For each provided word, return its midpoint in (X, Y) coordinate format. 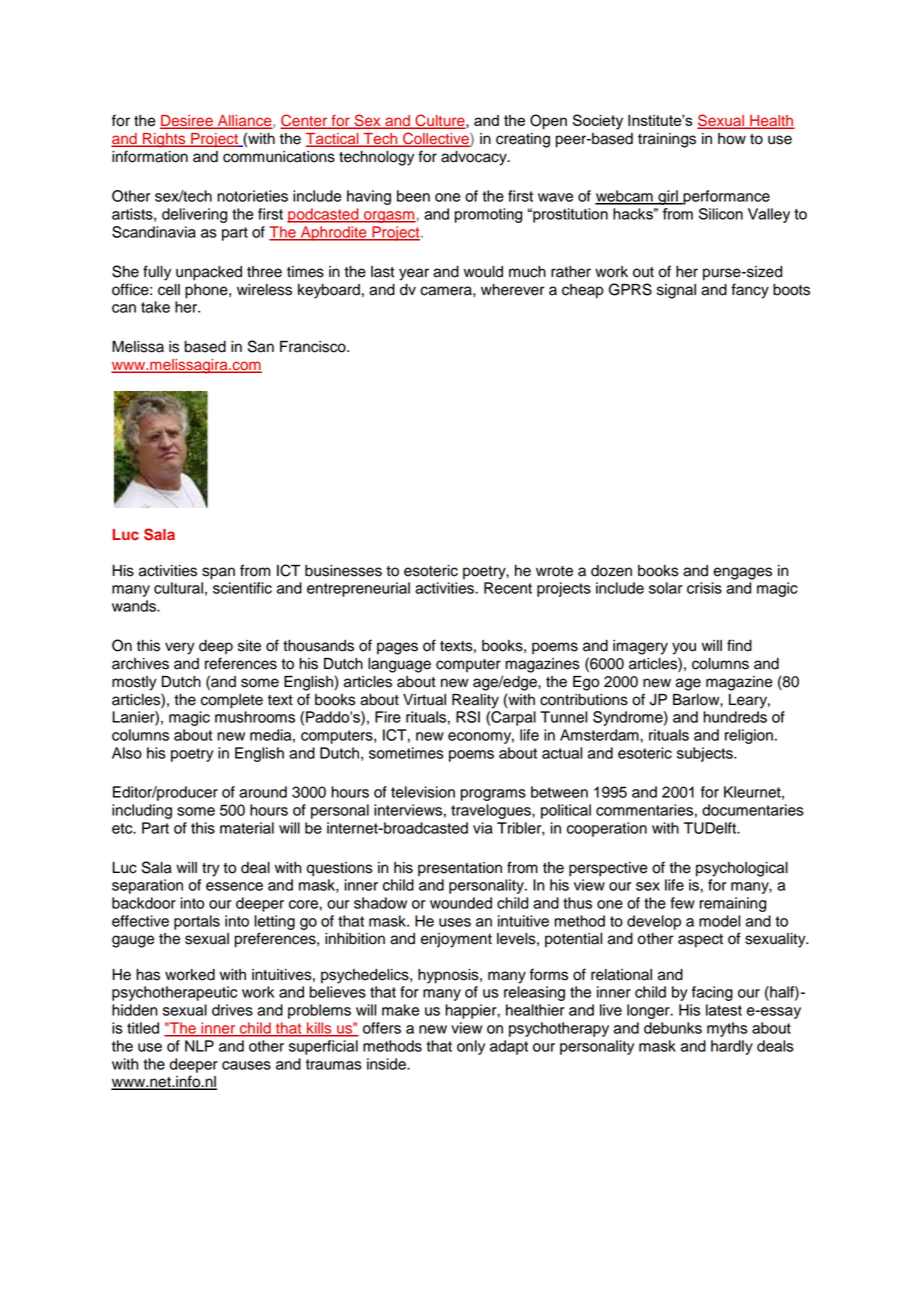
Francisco (314, 347)
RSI (468, 717)
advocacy (475, 158)
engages (742, 573)
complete (232, 701)
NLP (199, 1046)
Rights (164, 140)
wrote (554, 571)
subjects (706, 754)
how (732, 139)
